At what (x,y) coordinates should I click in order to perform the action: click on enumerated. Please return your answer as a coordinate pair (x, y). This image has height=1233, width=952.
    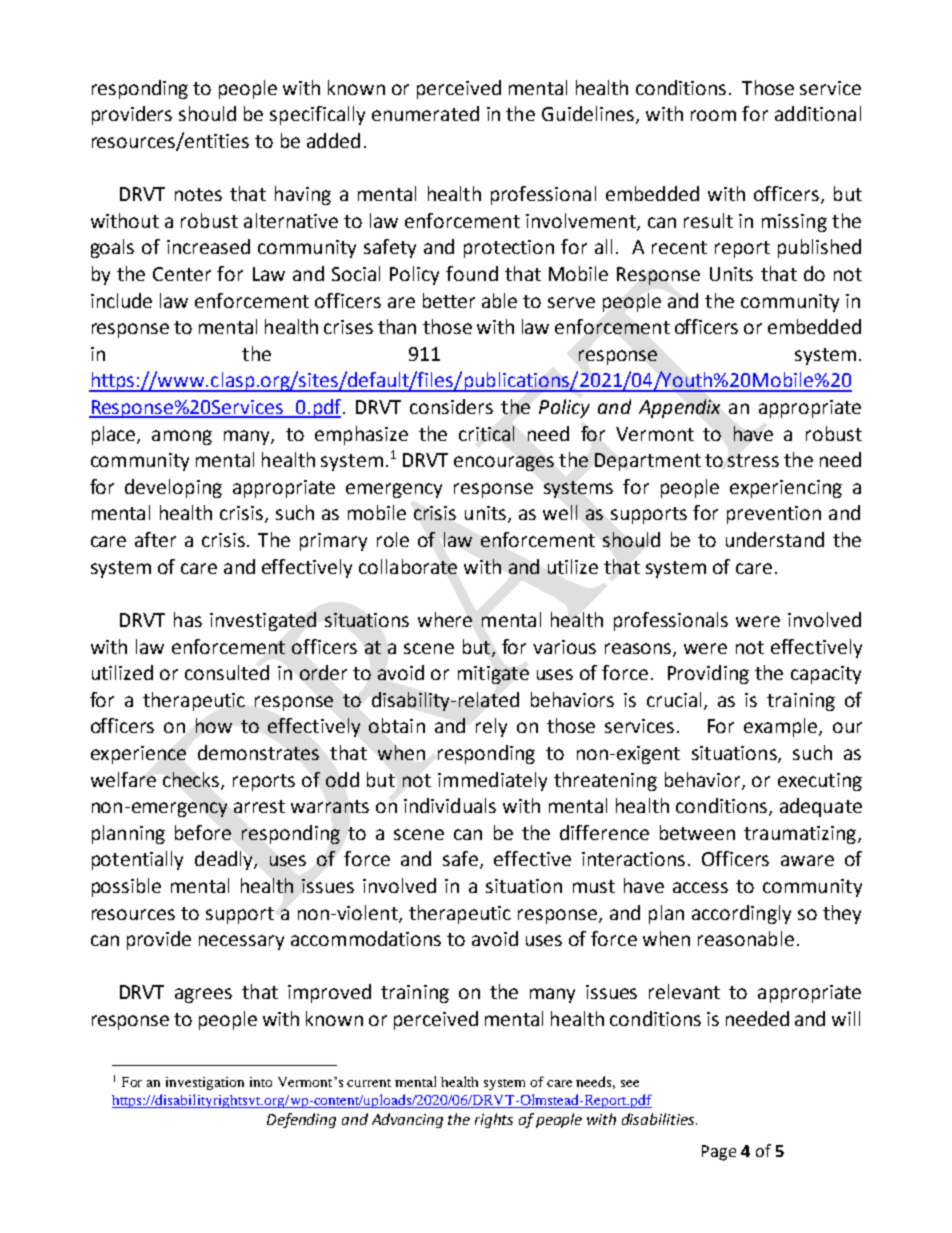
    Looking at the image, I should click on (425, 113).
